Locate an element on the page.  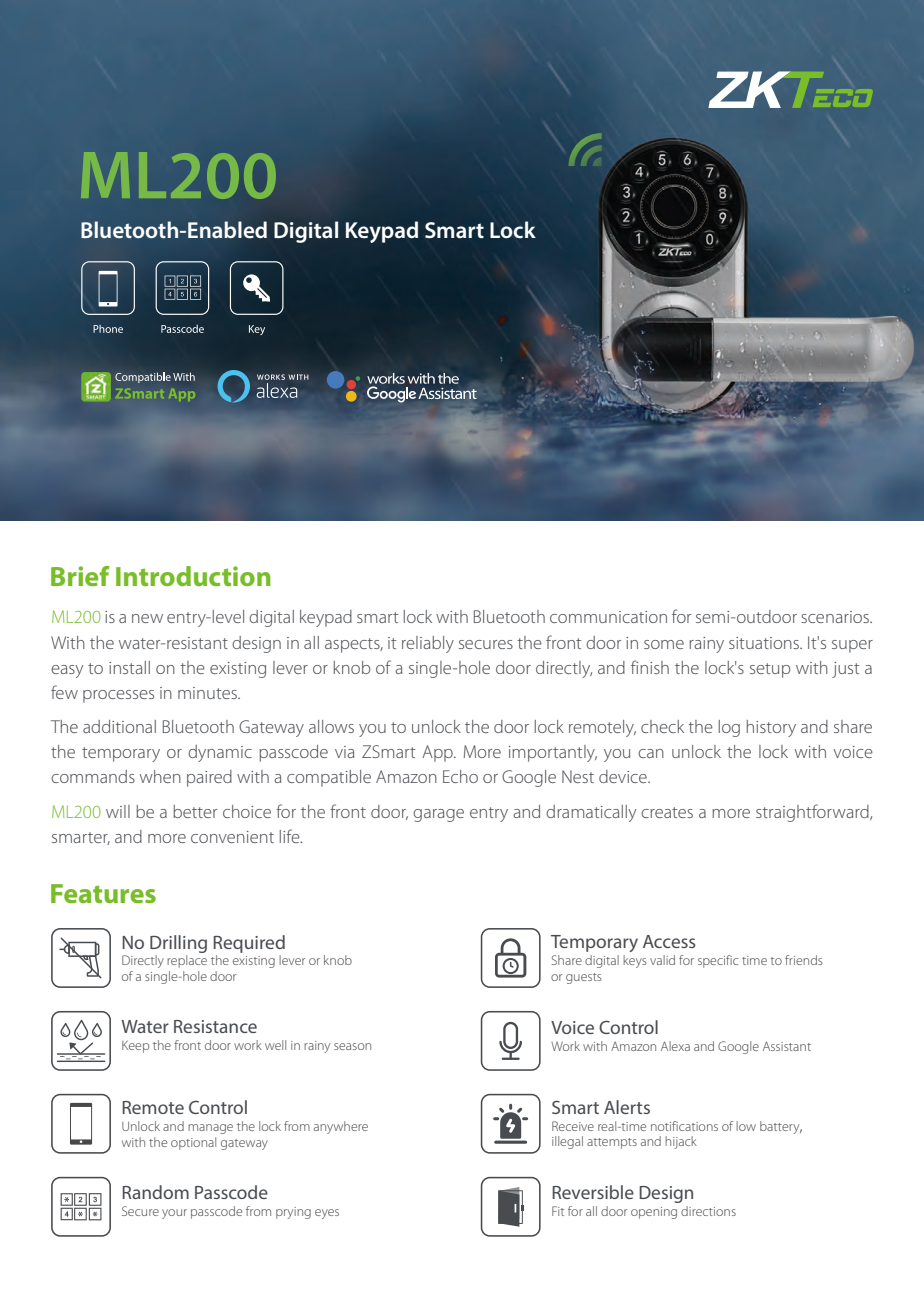
Random is located at coordinates (155, 1192).
